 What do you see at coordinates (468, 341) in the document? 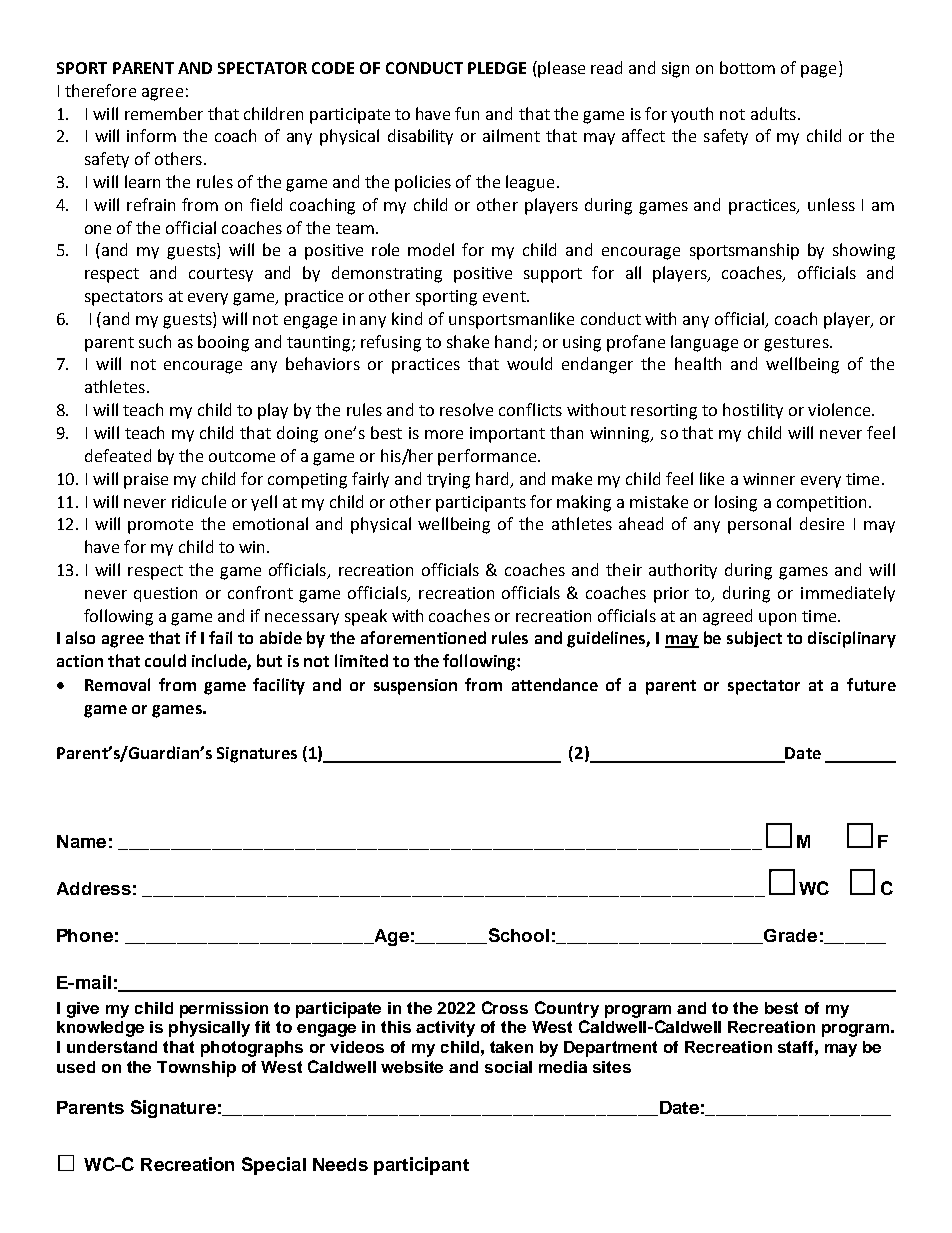
I see `shake` at bounding box center [468, 341].
